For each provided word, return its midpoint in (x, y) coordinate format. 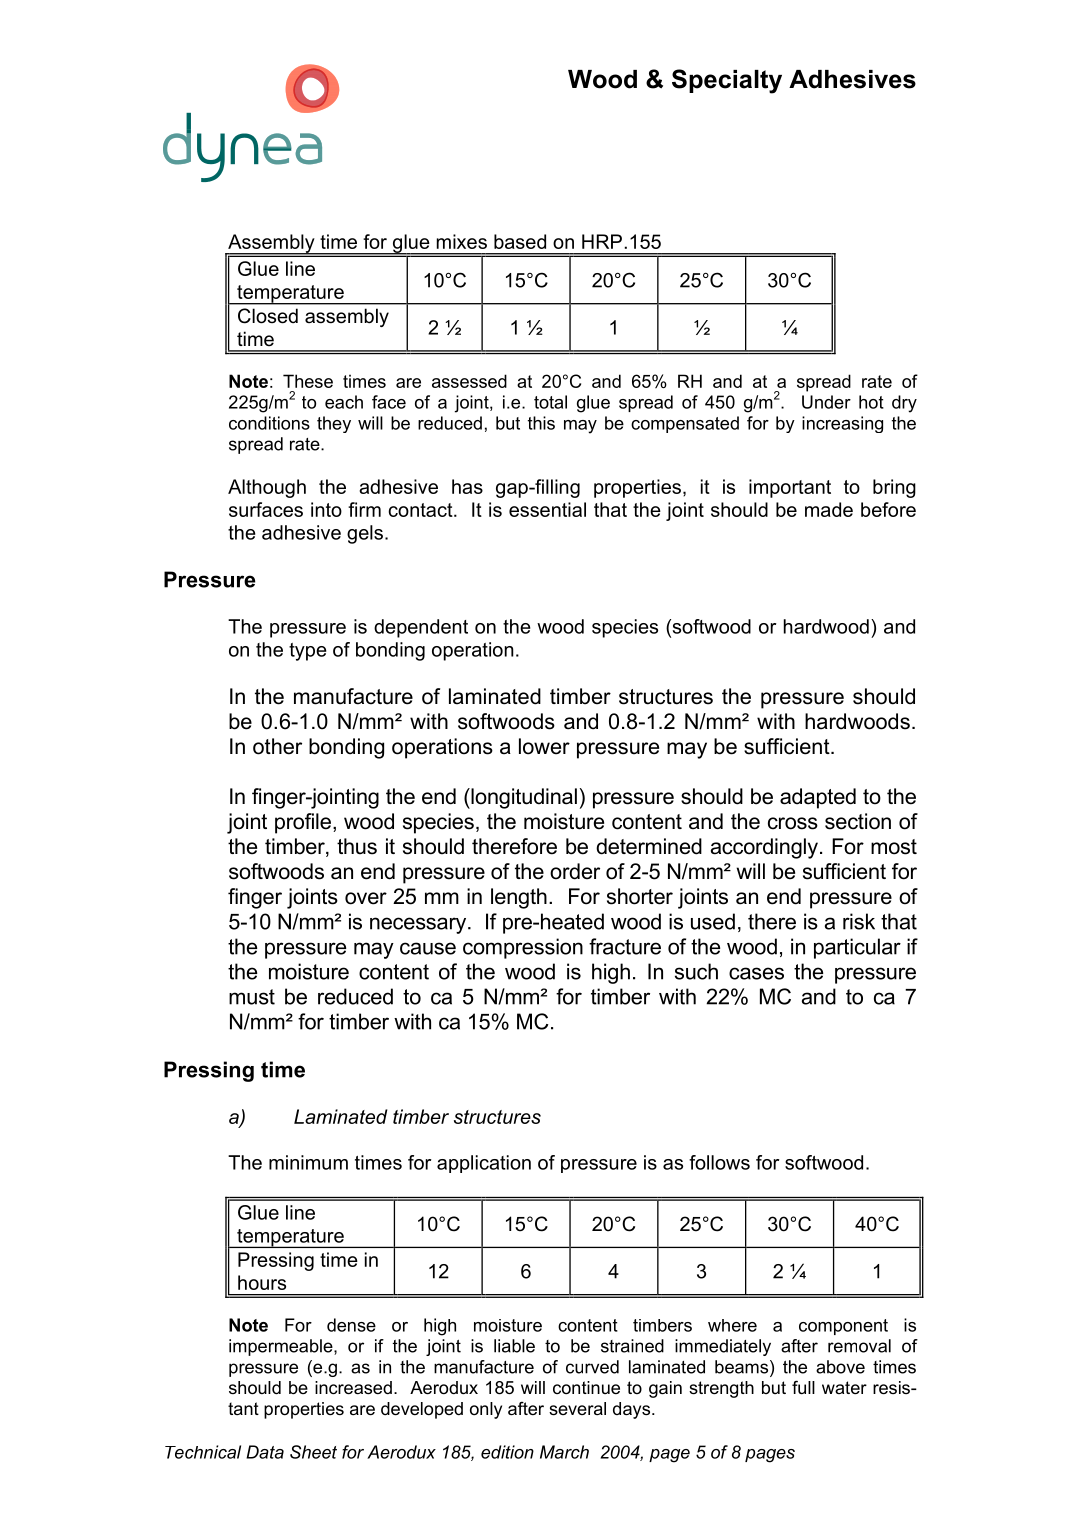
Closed (268, 316)
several (577, 1409)
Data (265, 1452)
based (520, 241)
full (803, 1387)
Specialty (727, 81)
